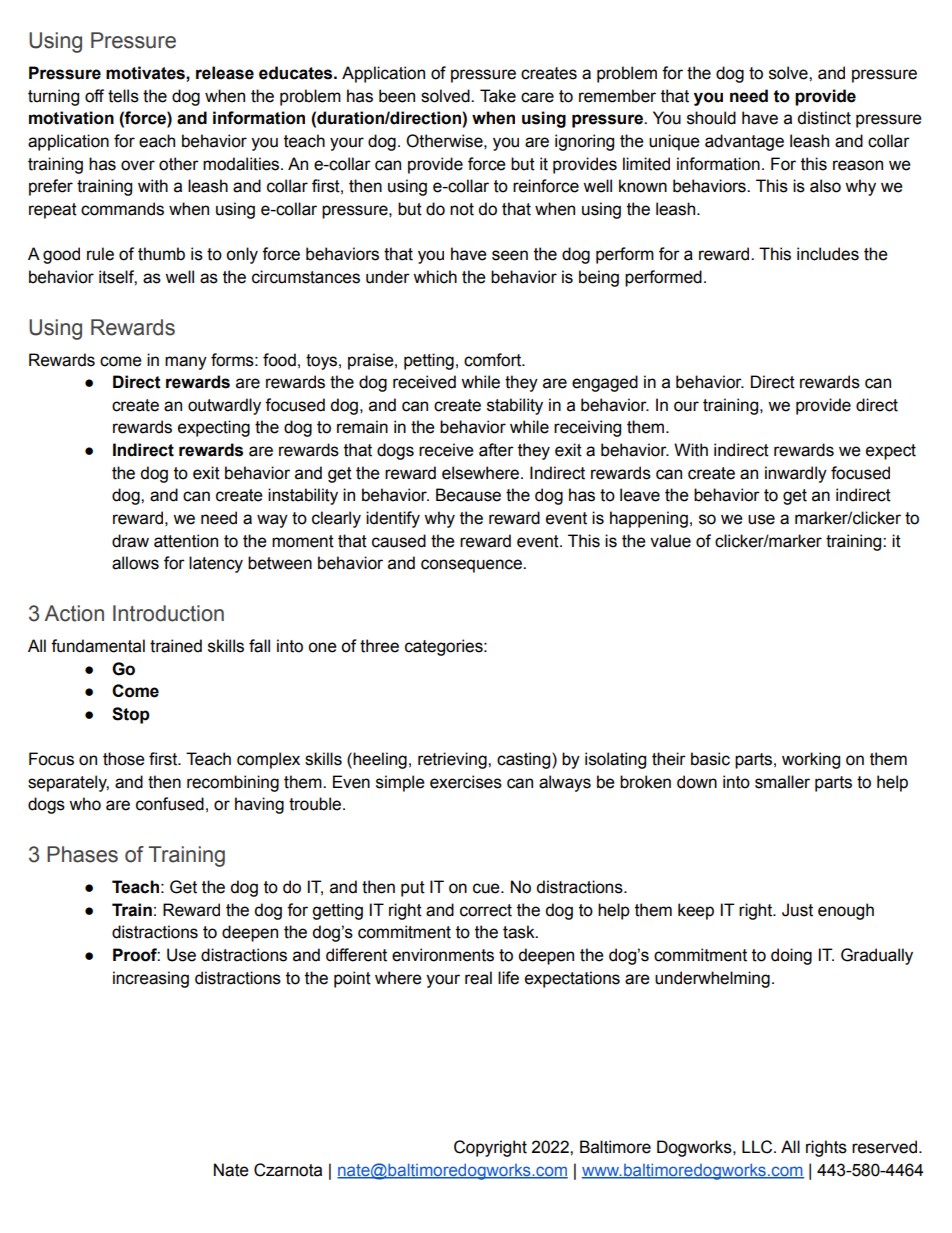 The width and height of the screenshot is (952, 1233). I want to click on tells, so click(123, 96).
